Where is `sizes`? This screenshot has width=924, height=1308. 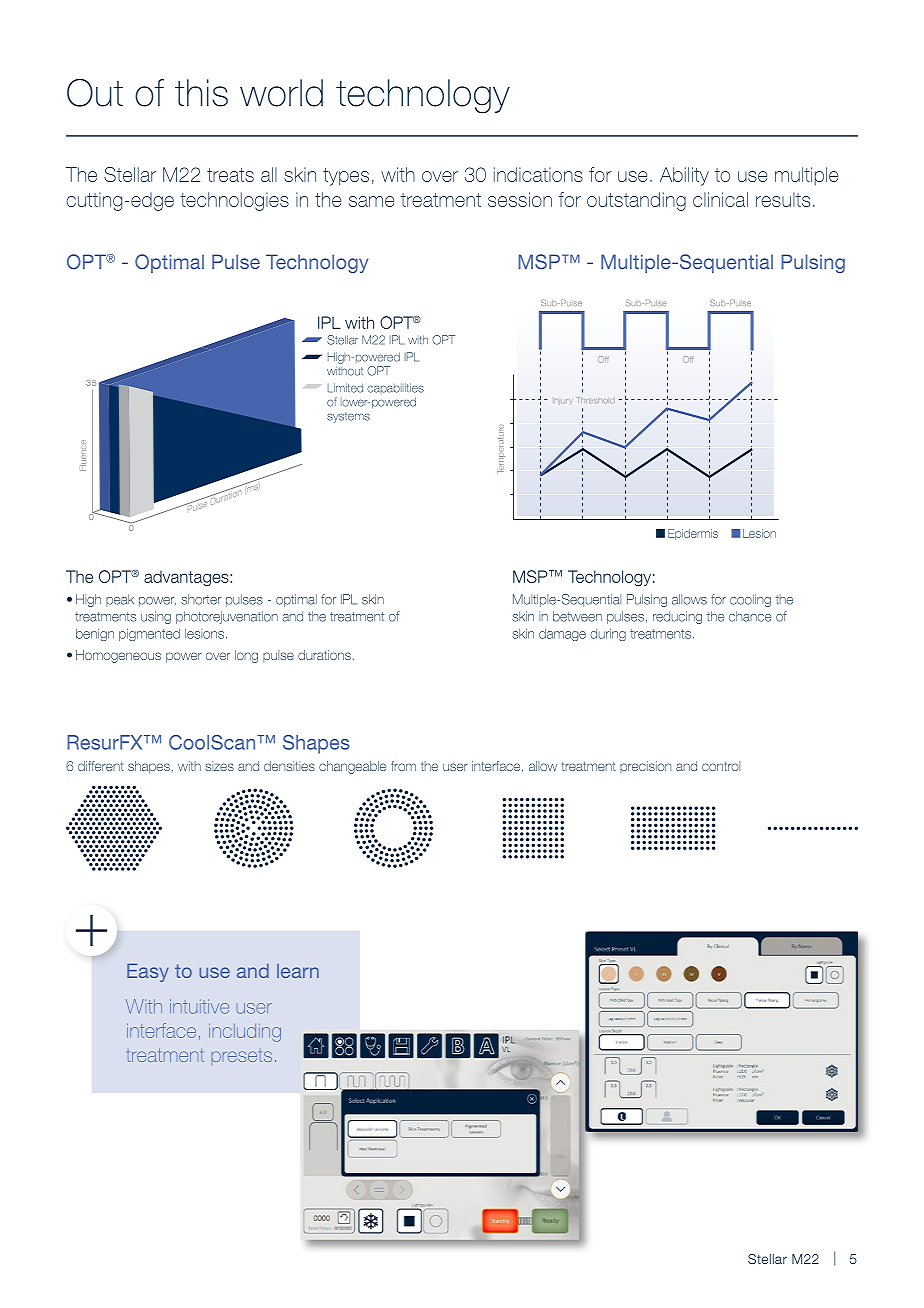 sizes is located at coordinates (219, 766).
